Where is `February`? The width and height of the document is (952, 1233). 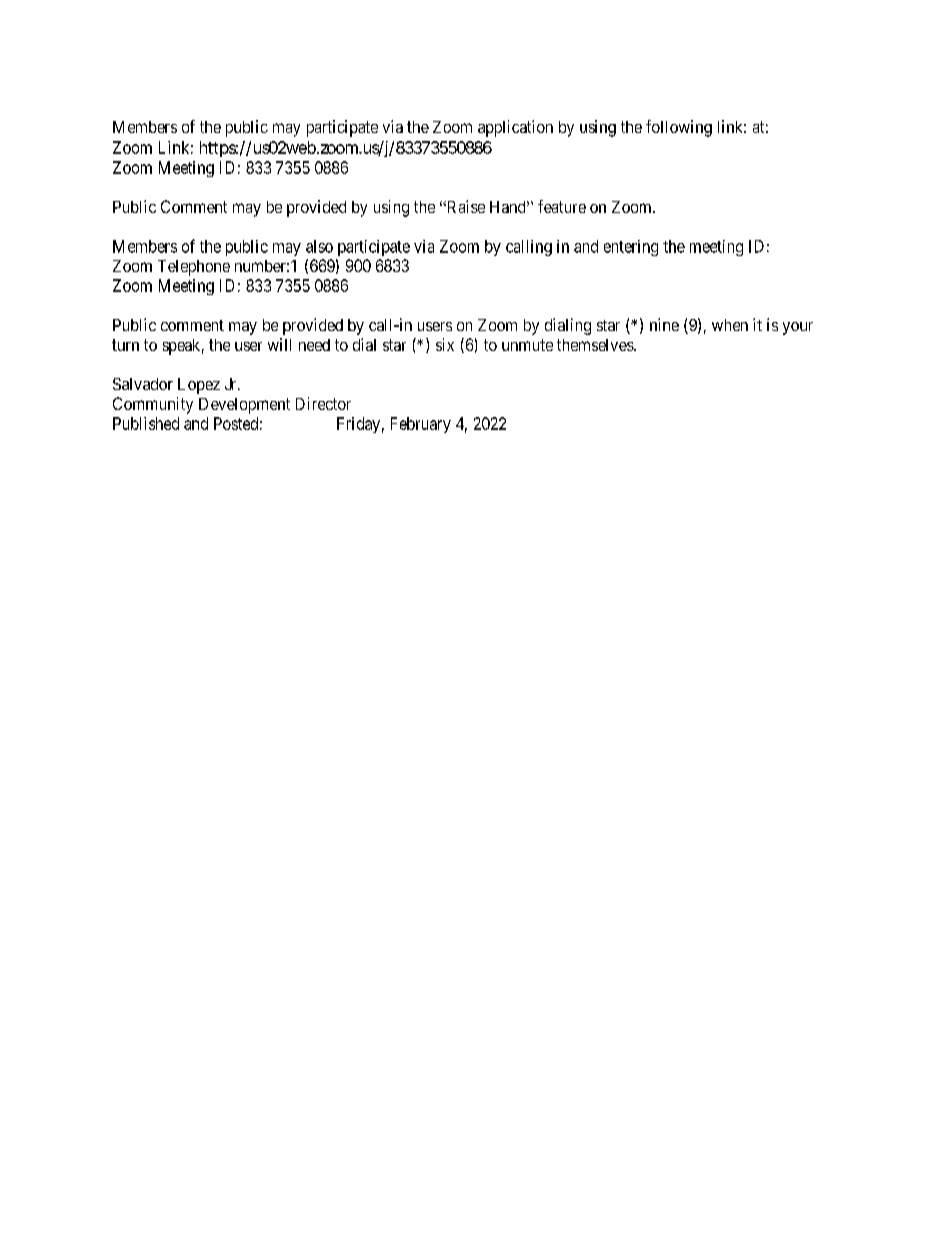 February is located at coordinates (421, 425).
